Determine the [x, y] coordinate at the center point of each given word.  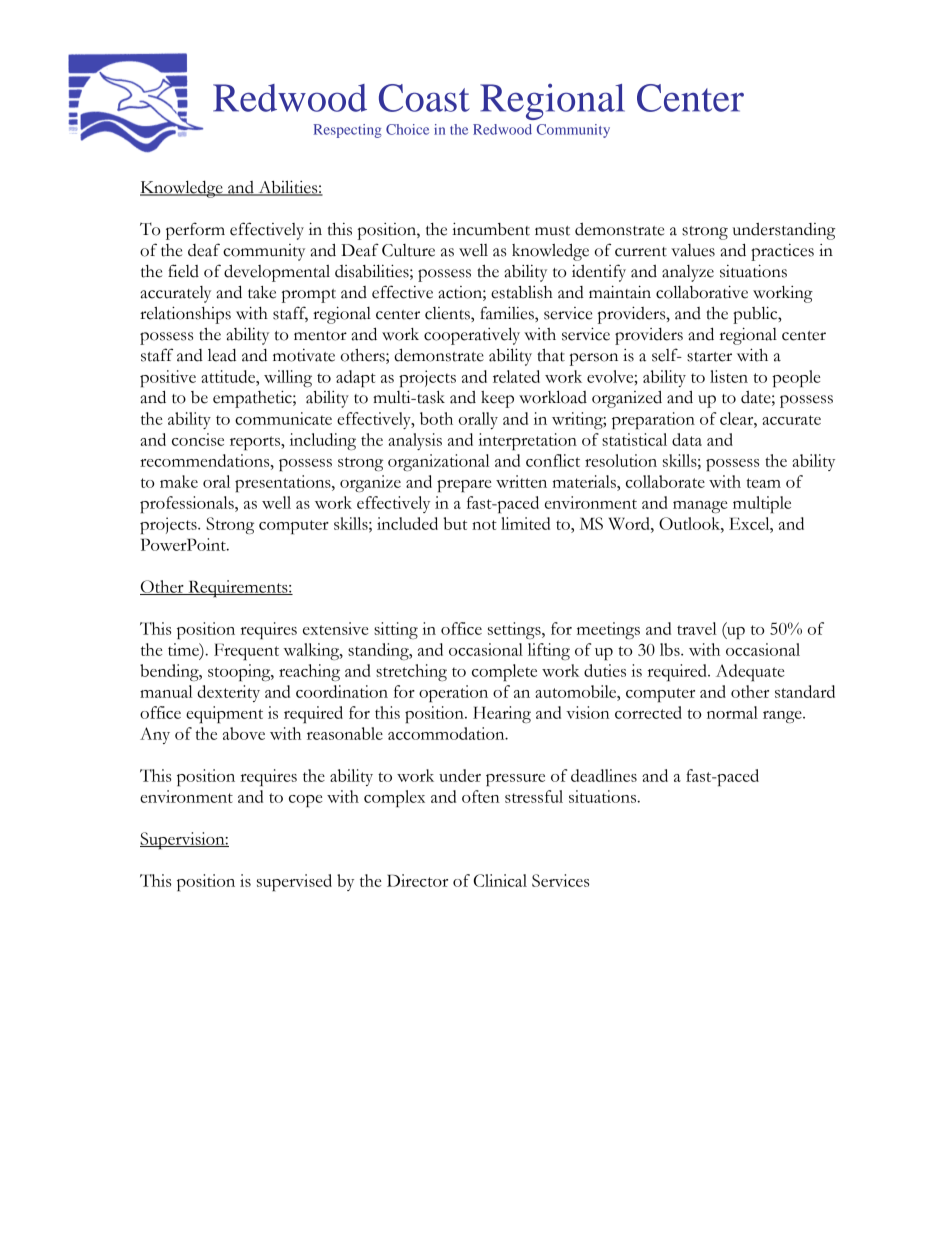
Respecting [347, 131]
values [693, 250]
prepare [464, 486]
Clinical [500, 880]
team [763, 483]
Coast [424, 98]
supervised [294, 882]
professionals [188, 504]
